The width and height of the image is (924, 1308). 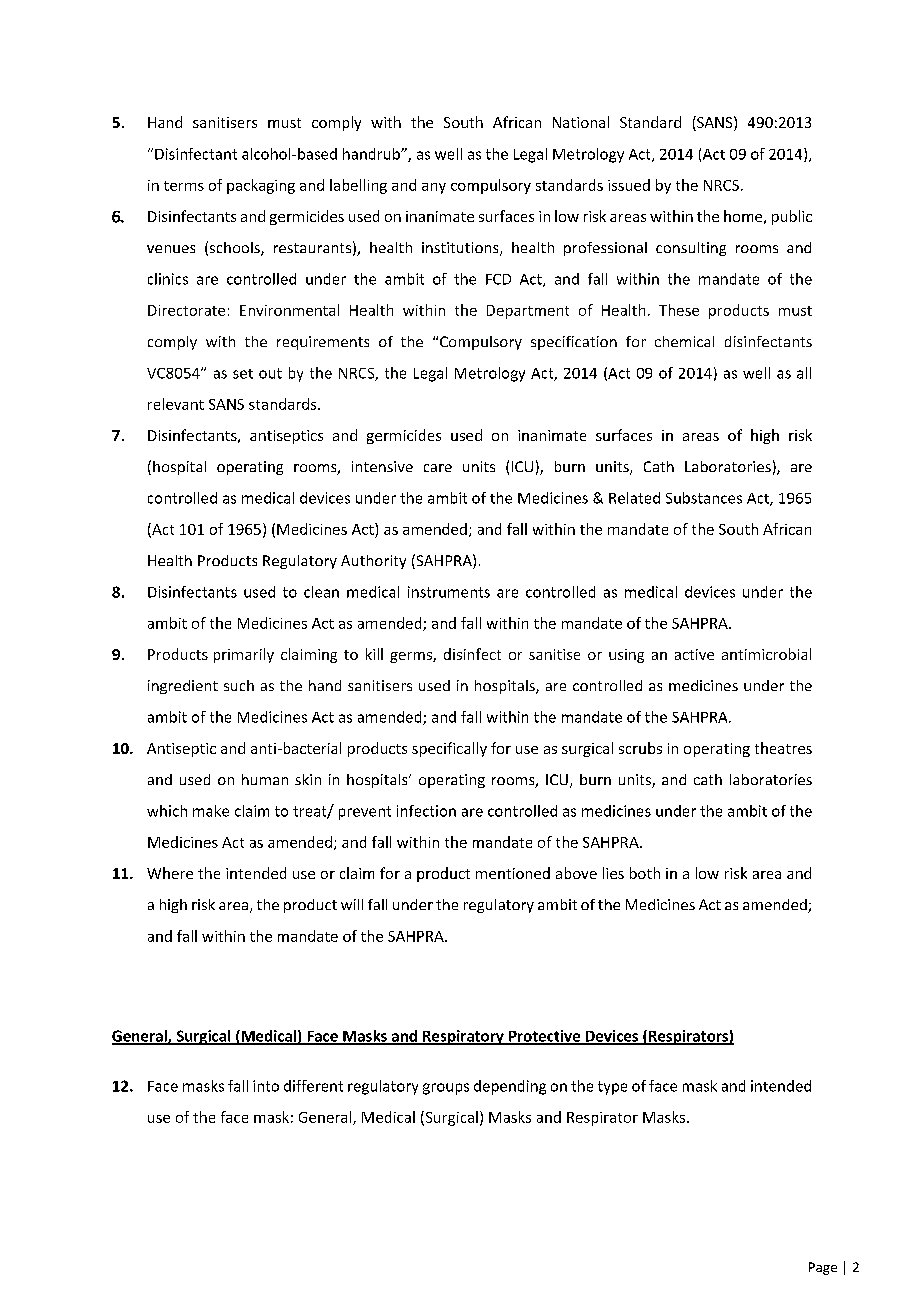 I want to click on Where, so click(x=170, y=873).
